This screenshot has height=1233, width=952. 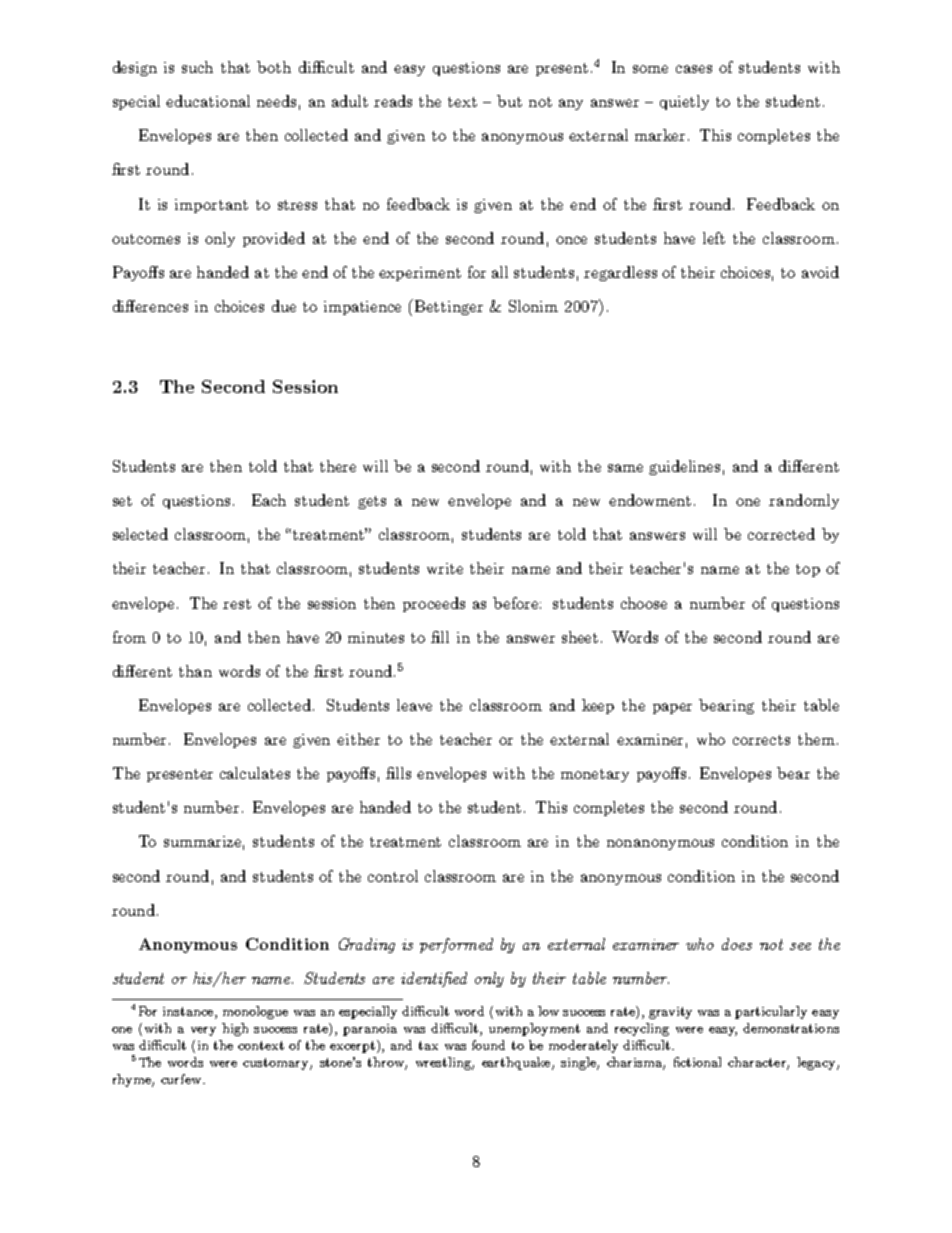 What do you see at coordinates (122, 501) in the screenshot?
I see `set` at bounding box center [122, 501].
